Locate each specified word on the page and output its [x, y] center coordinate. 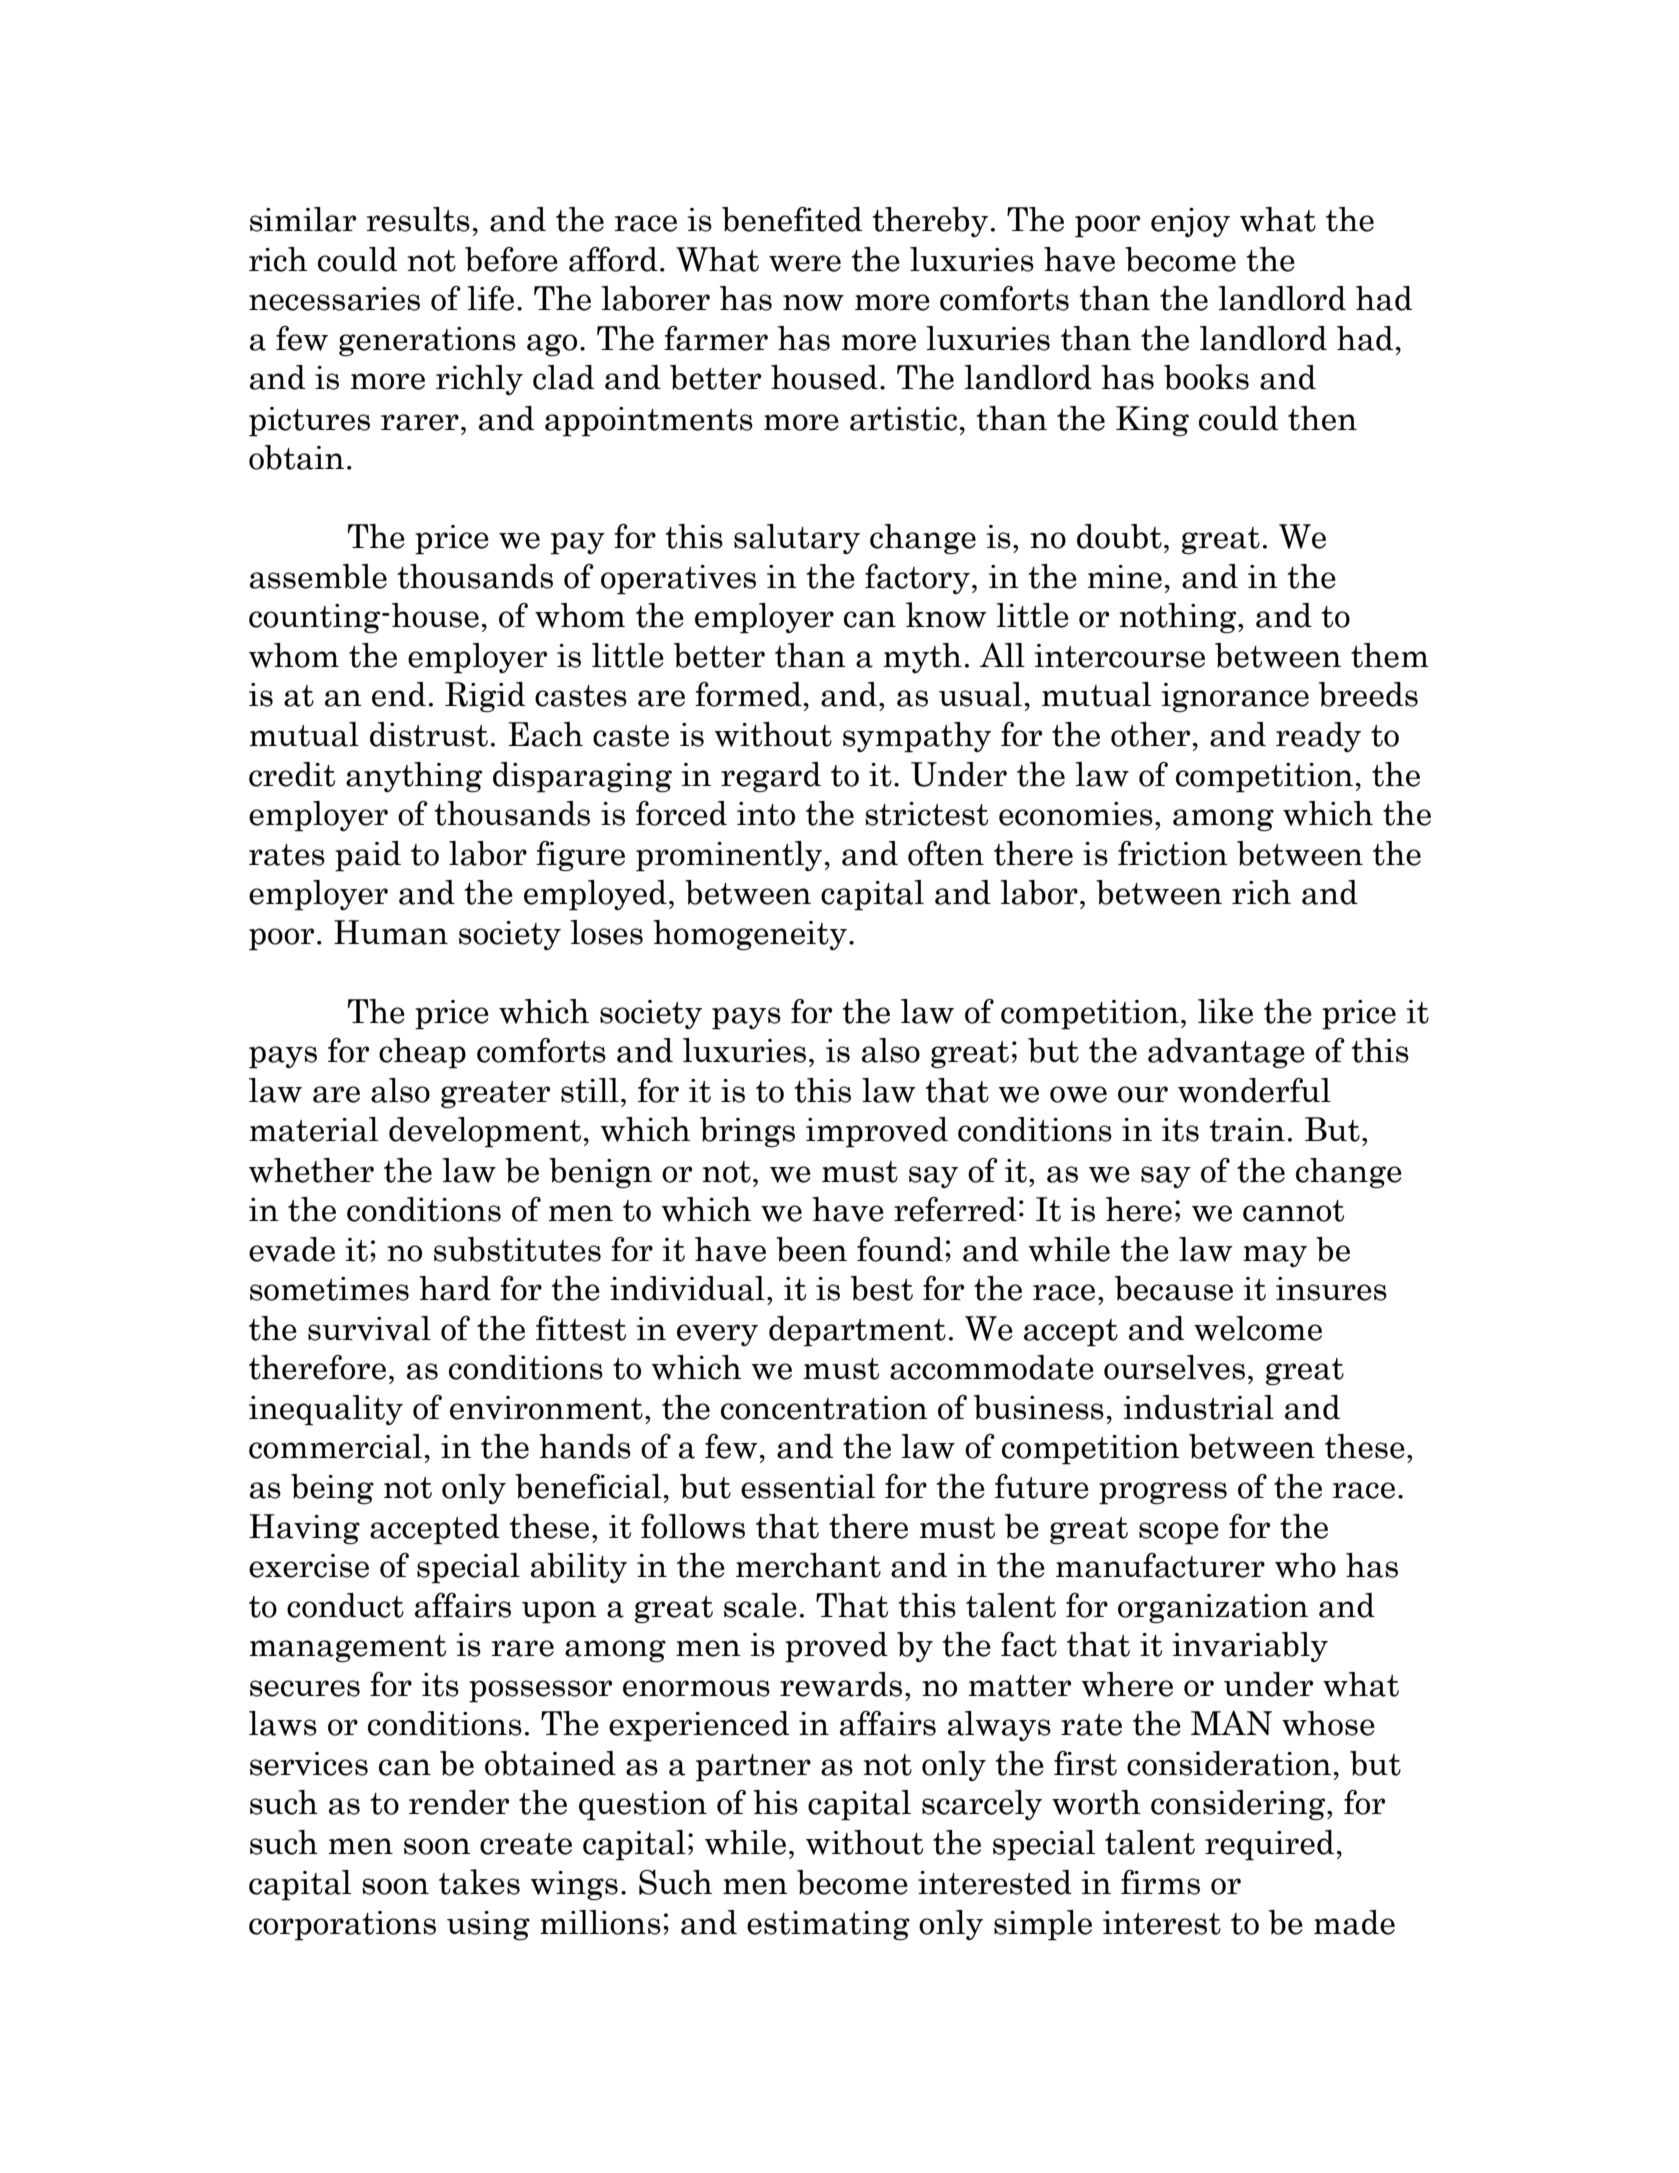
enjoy [1190, 222]
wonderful [1254, 1090]
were [805, 263]
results [418, 219]
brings [747, 1132]
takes [479, 1882]
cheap [422, 1053]
